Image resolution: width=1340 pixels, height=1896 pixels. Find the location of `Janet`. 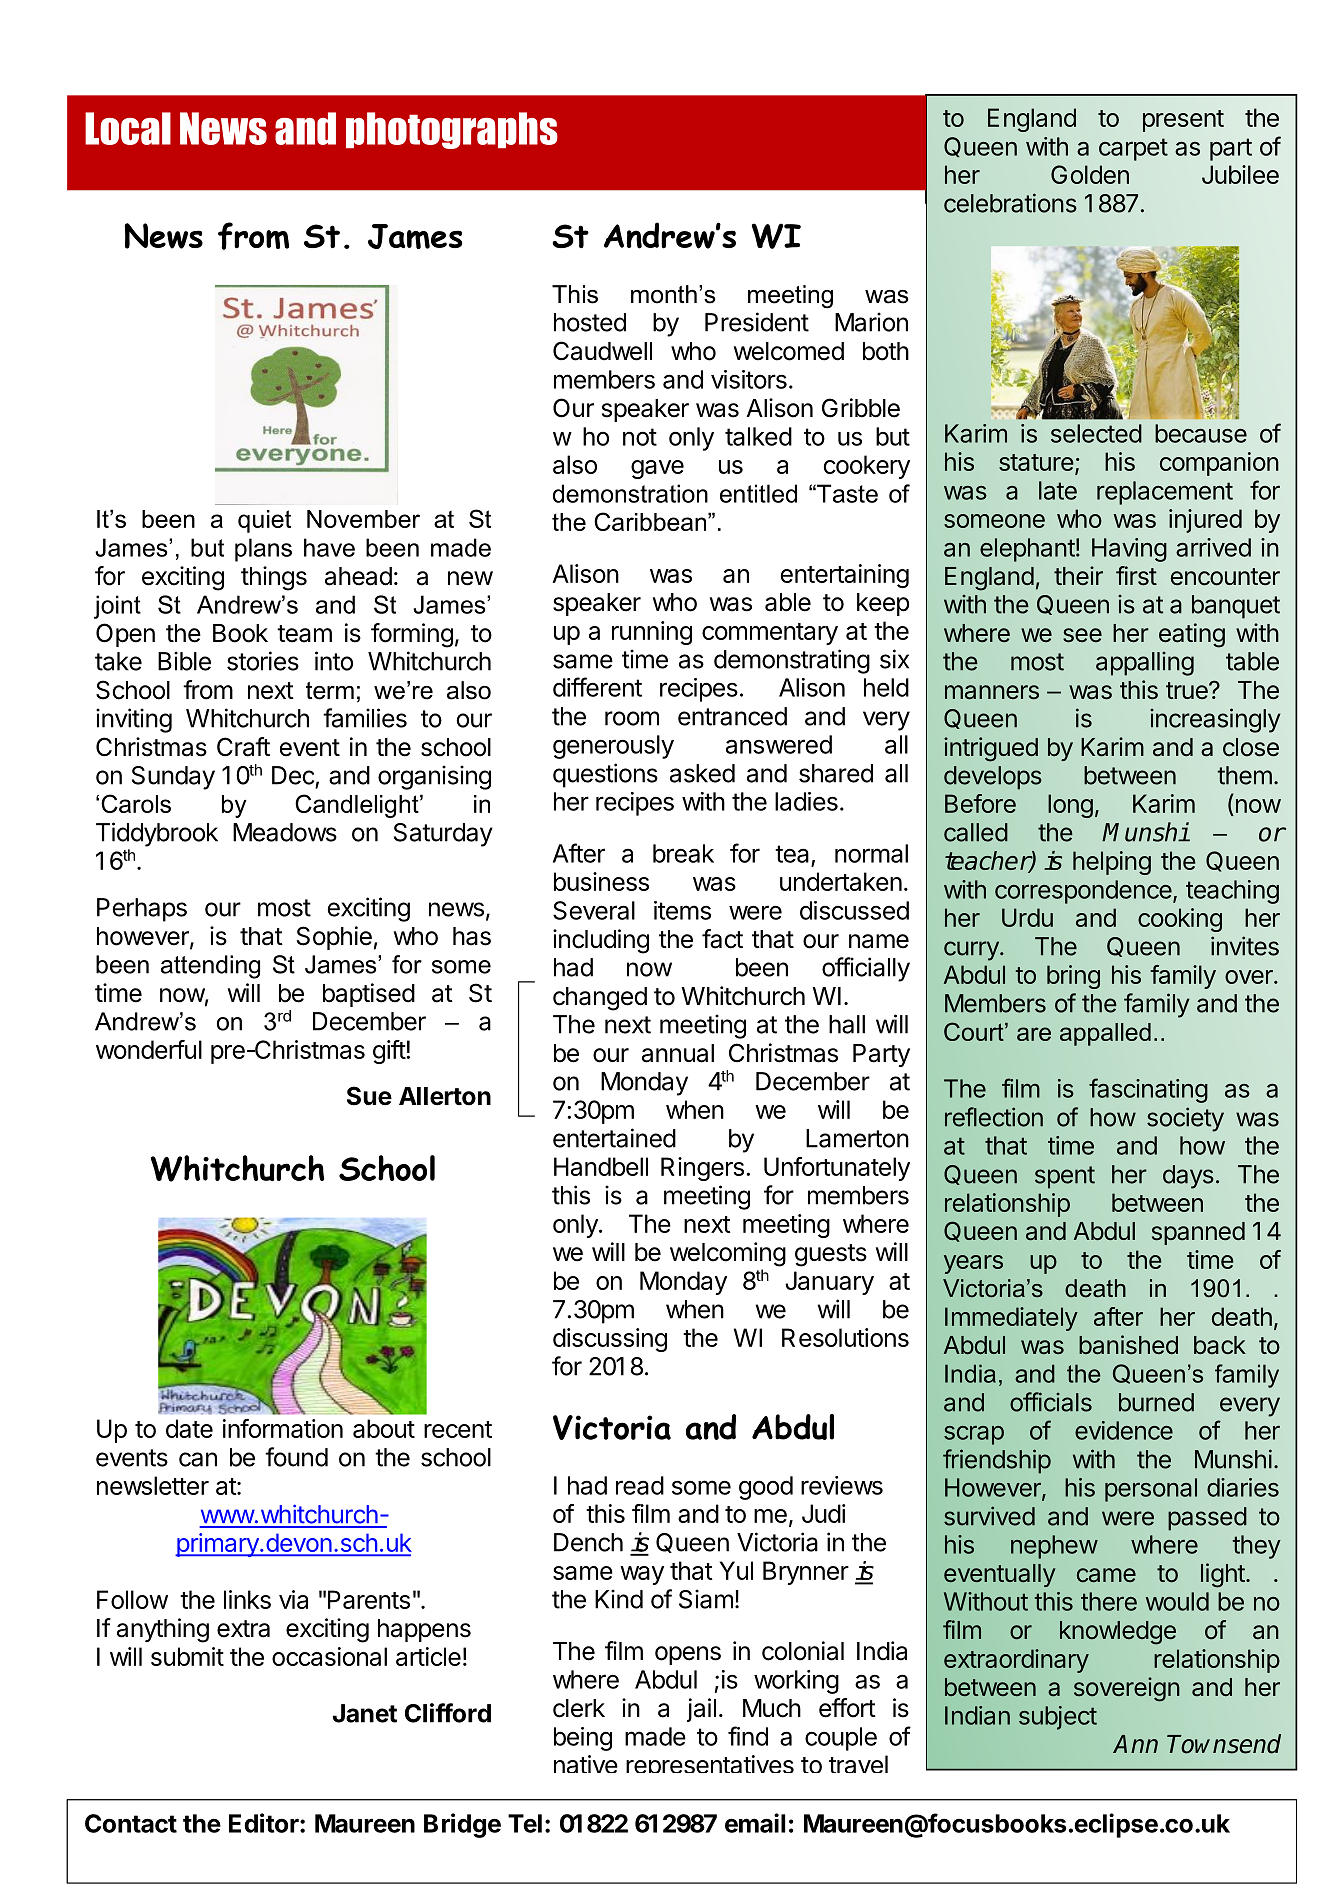

Janet is located at coordinates (365, 1713).
